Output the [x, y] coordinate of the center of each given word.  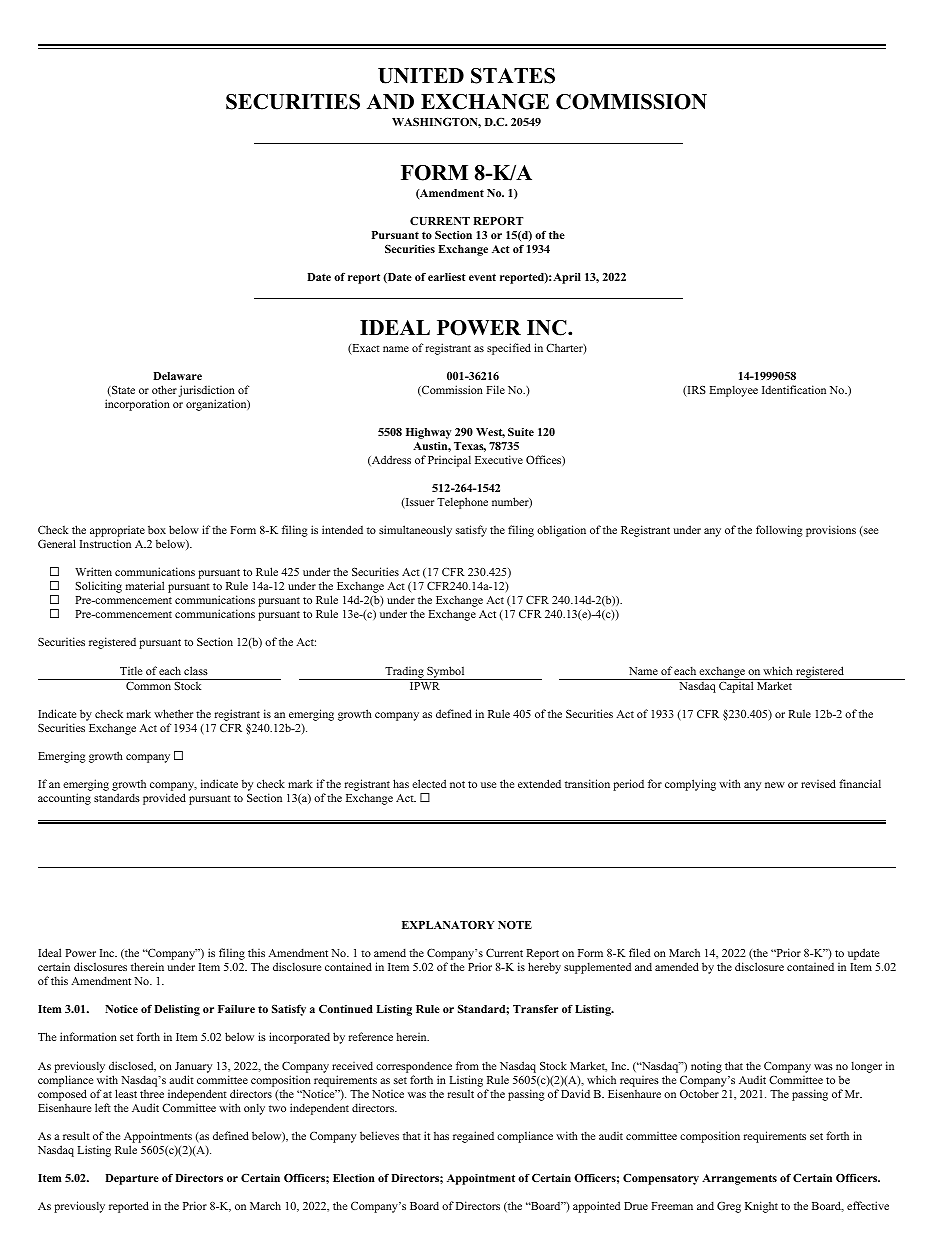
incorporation [137, 405]
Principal [449, 461]
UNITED [421, 76]
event [482, 277]
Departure [132, 1179]
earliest [447, 277]
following [779, 531]
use [488, 785]
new [775, 785]
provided [164, 799]
